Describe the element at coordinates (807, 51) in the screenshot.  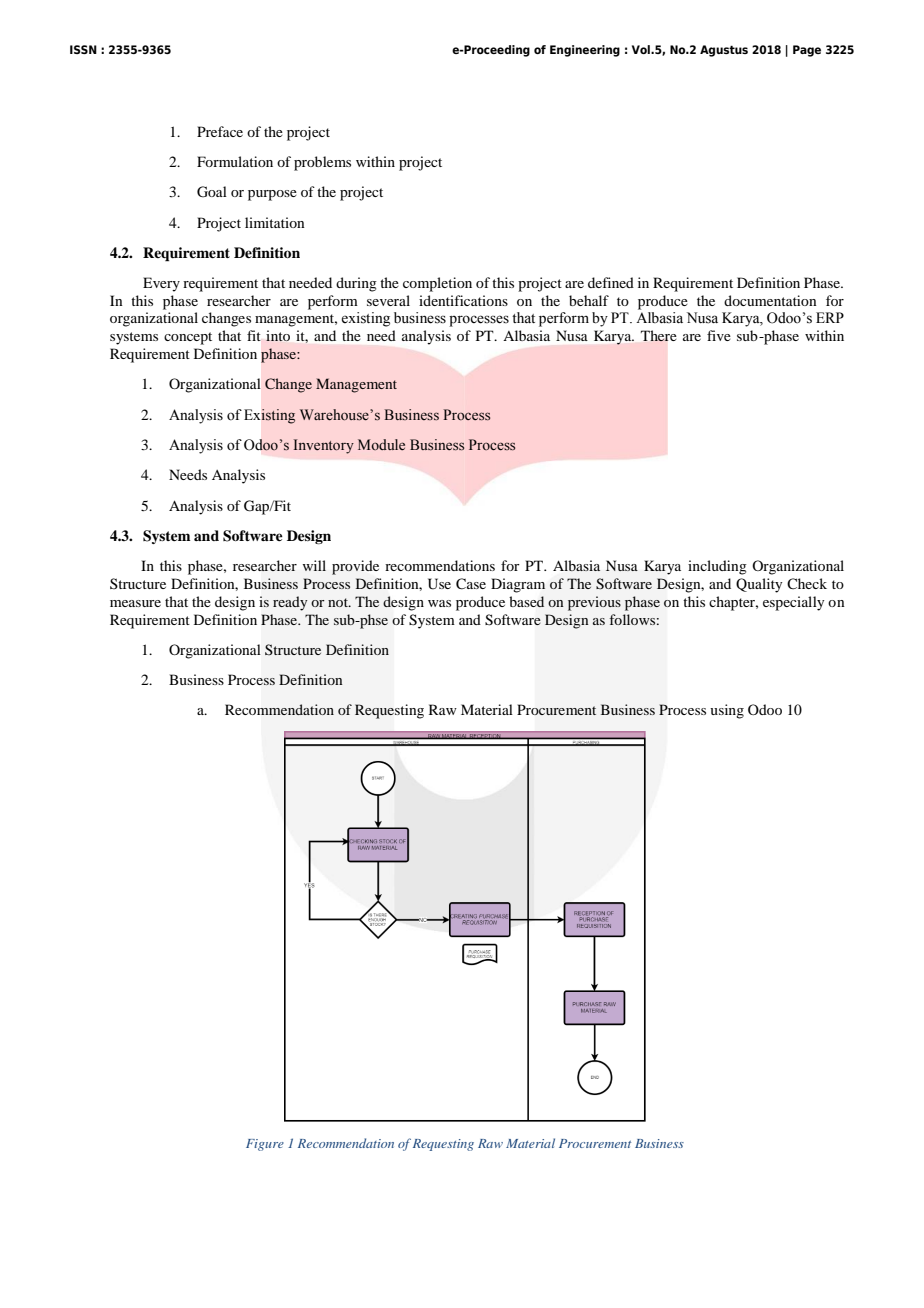
I see `Page` at that location.
